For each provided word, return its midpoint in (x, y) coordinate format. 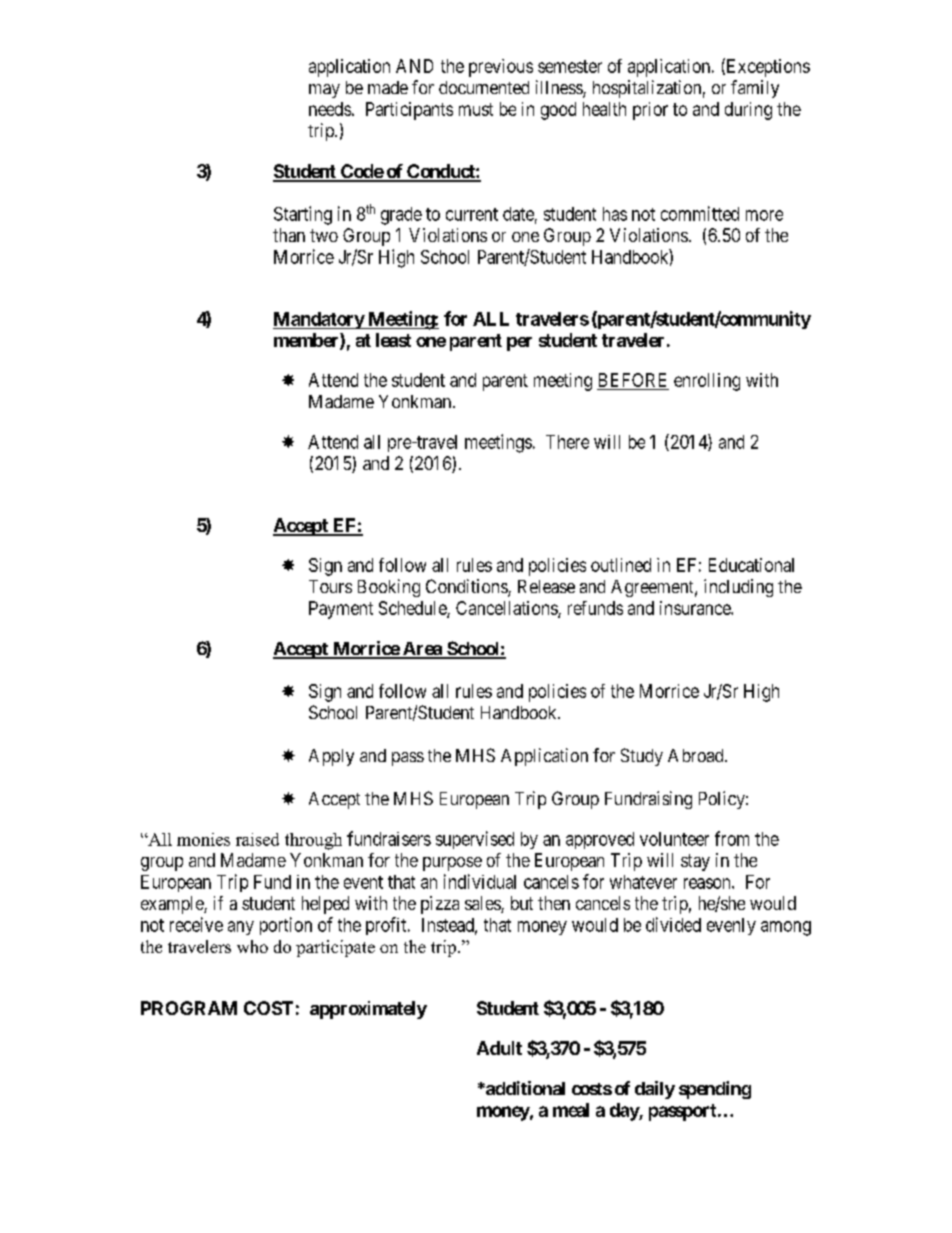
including (738, 588)
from (732, 838)
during (748, 111)
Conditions (467, 587)
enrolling (707, 382)
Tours (330, 586)
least (393, 340)
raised (257, 839)
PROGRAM (189, 1008)
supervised (475, 840)
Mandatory (319, 320)
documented (484, 87)
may (324, 91)
